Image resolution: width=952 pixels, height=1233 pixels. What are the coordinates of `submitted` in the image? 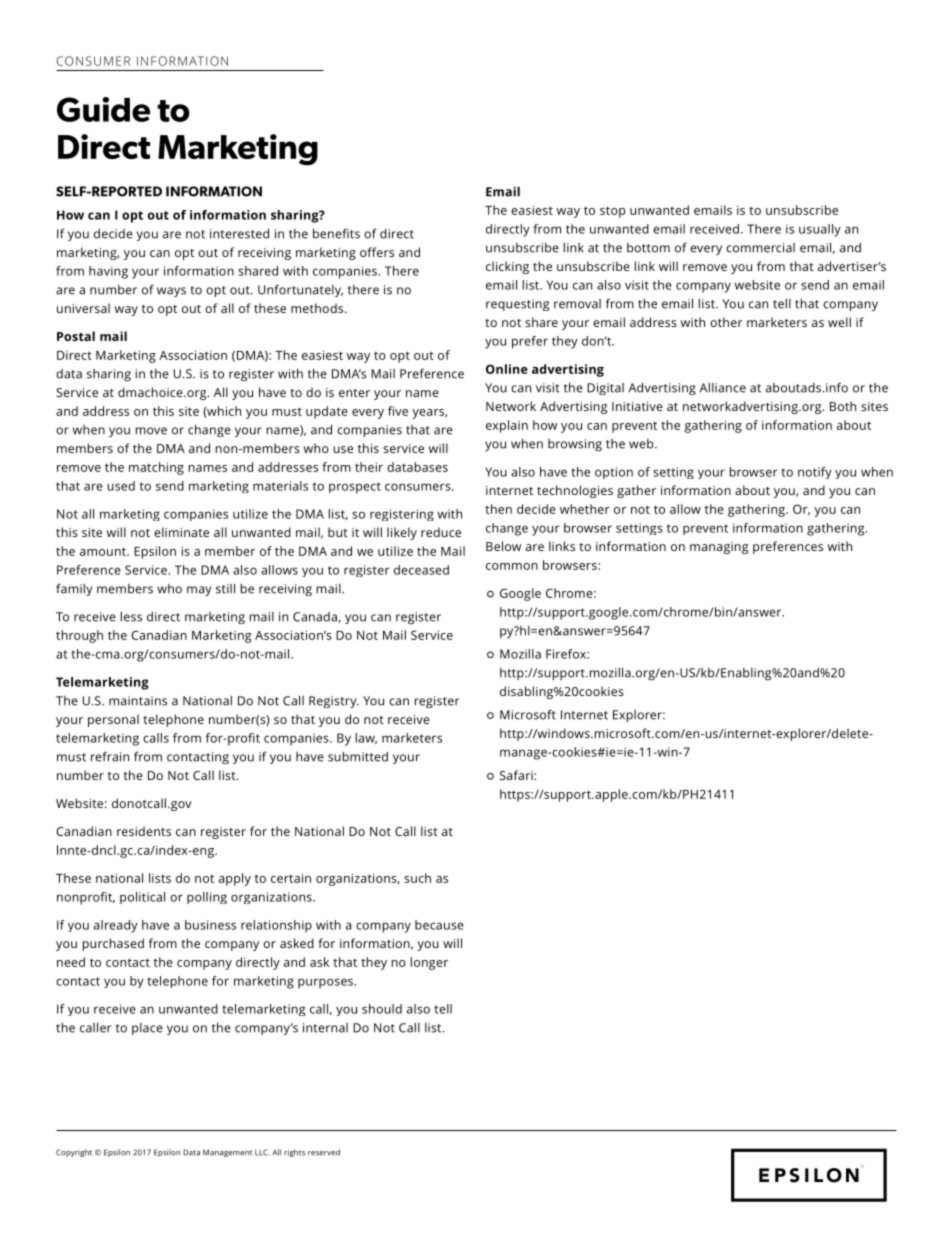 It's located at (358, 757).
